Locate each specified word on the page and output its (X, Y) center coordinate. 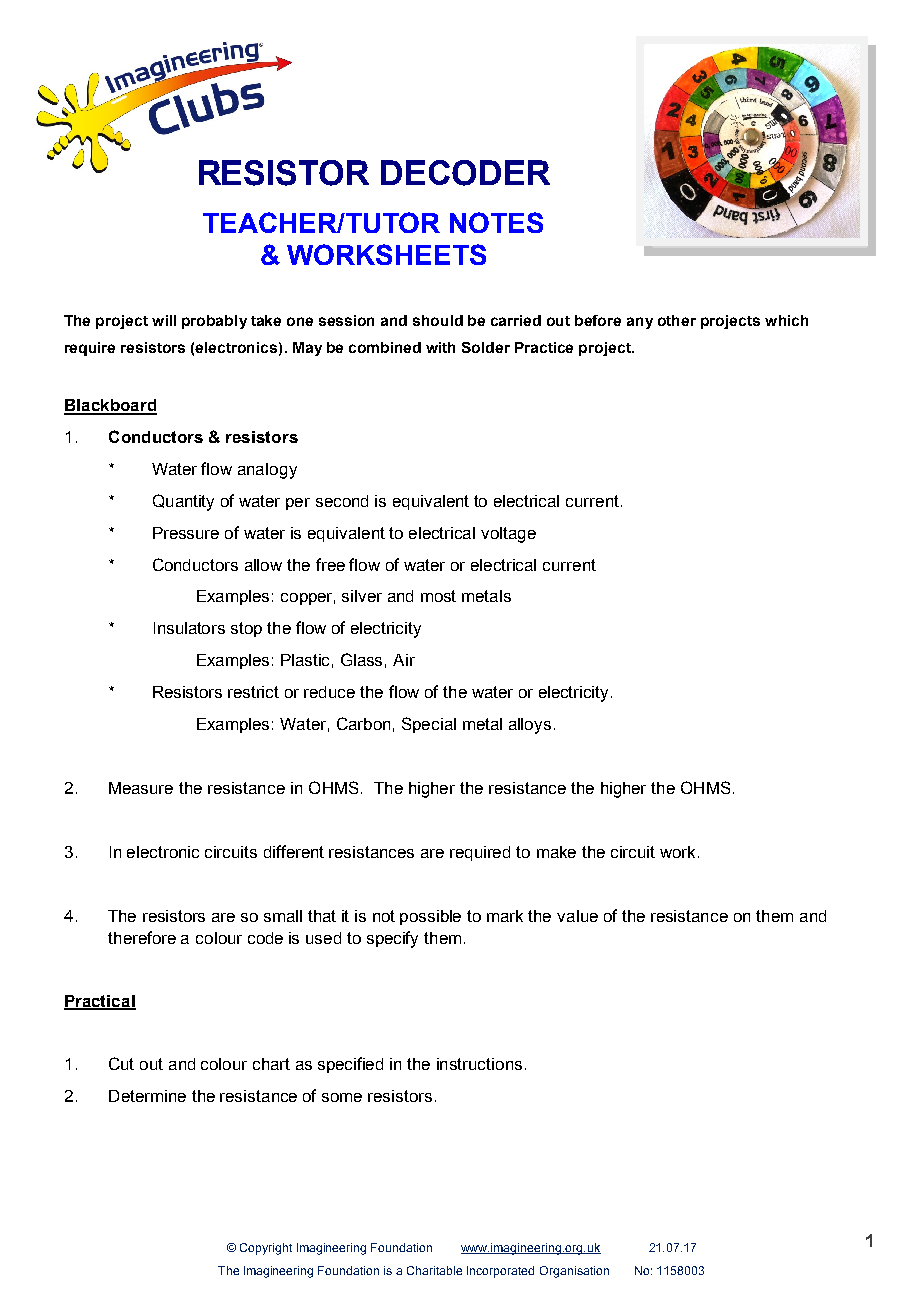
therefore (142, 937)
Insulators (189, 628)
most (438, 596)
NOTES (496, 222)
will (164, 320)
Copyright (266, 1249)
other (677, 320)
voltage (508, 535)
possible (430, 917)
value (577, 916)
